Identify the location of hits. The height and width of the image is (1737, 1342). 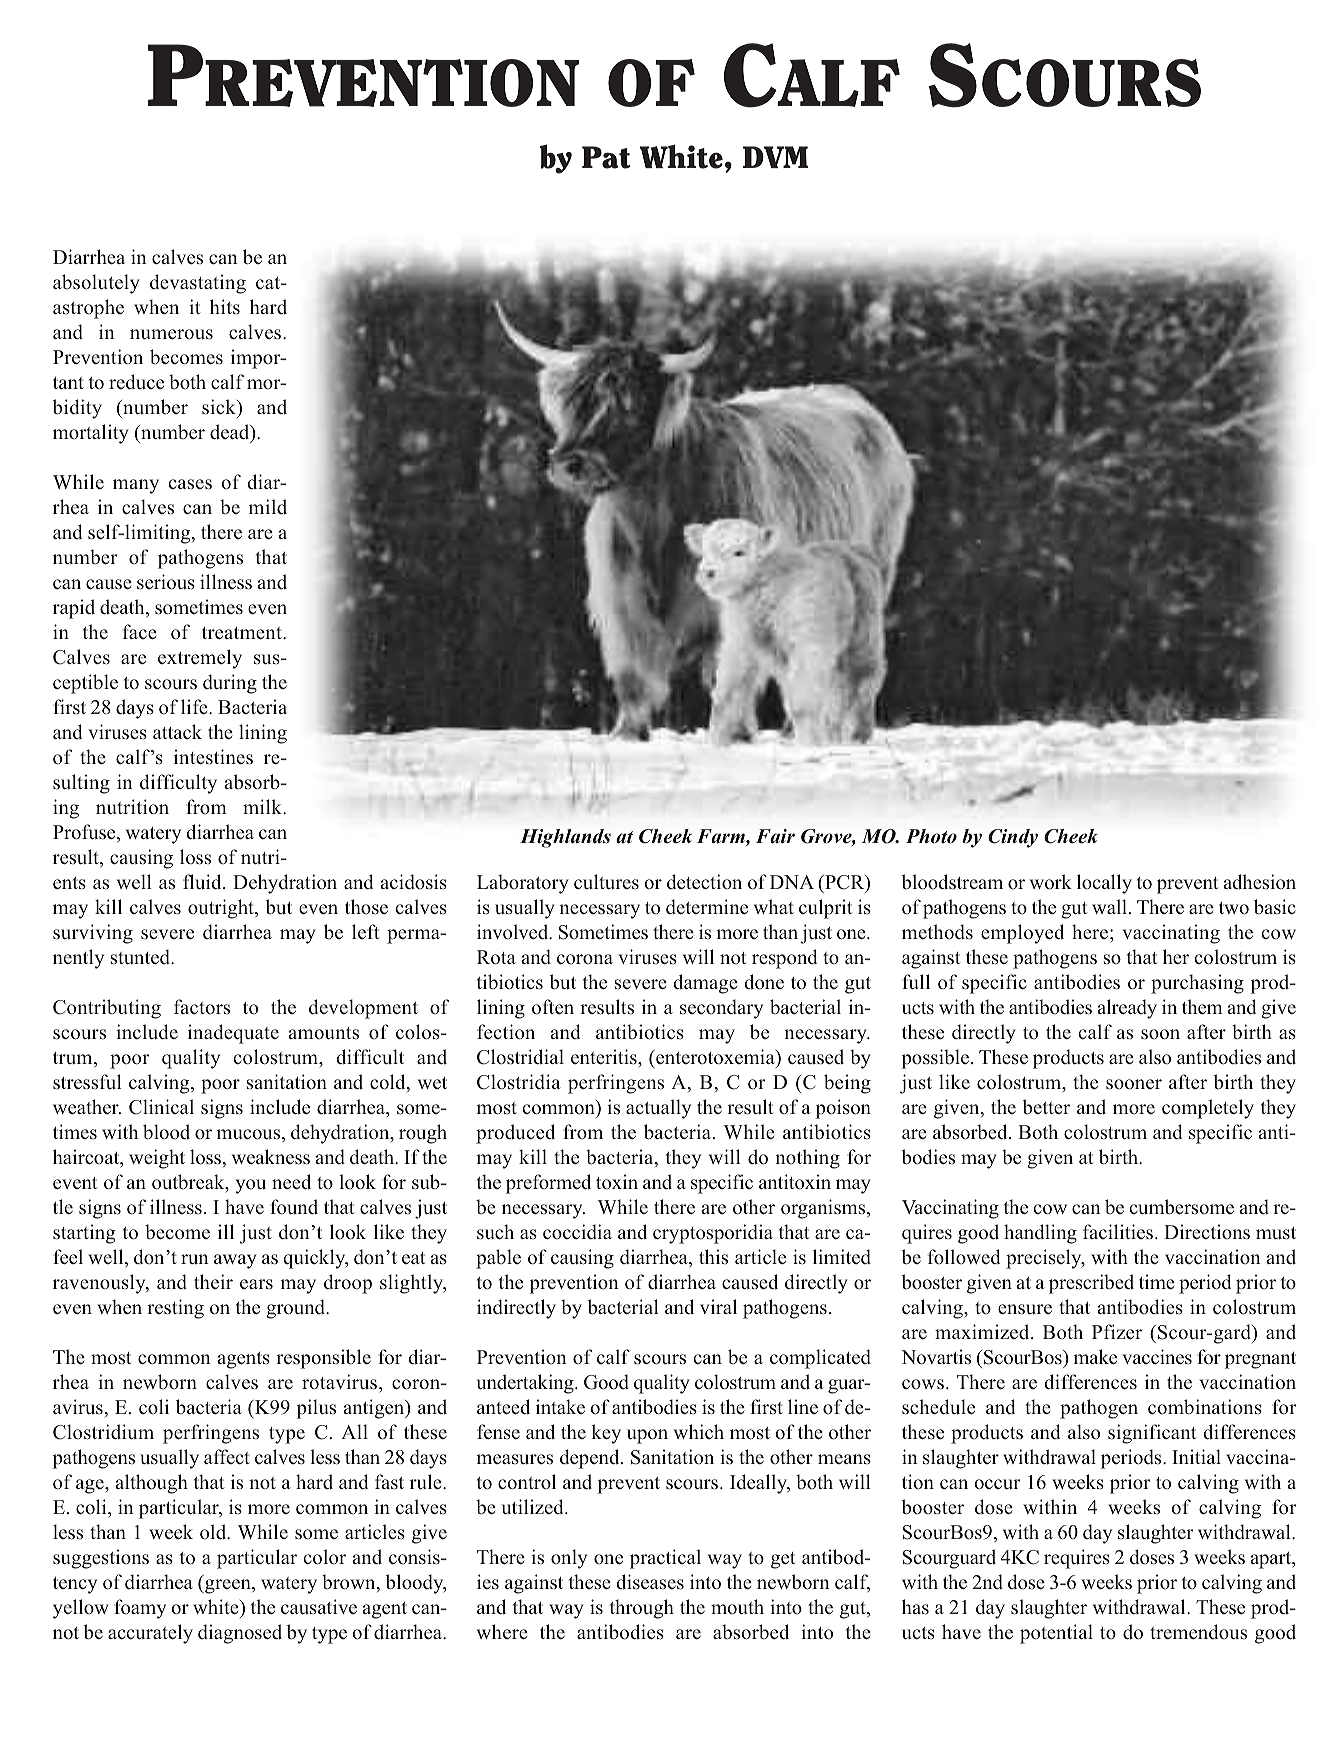
(225, 307).
